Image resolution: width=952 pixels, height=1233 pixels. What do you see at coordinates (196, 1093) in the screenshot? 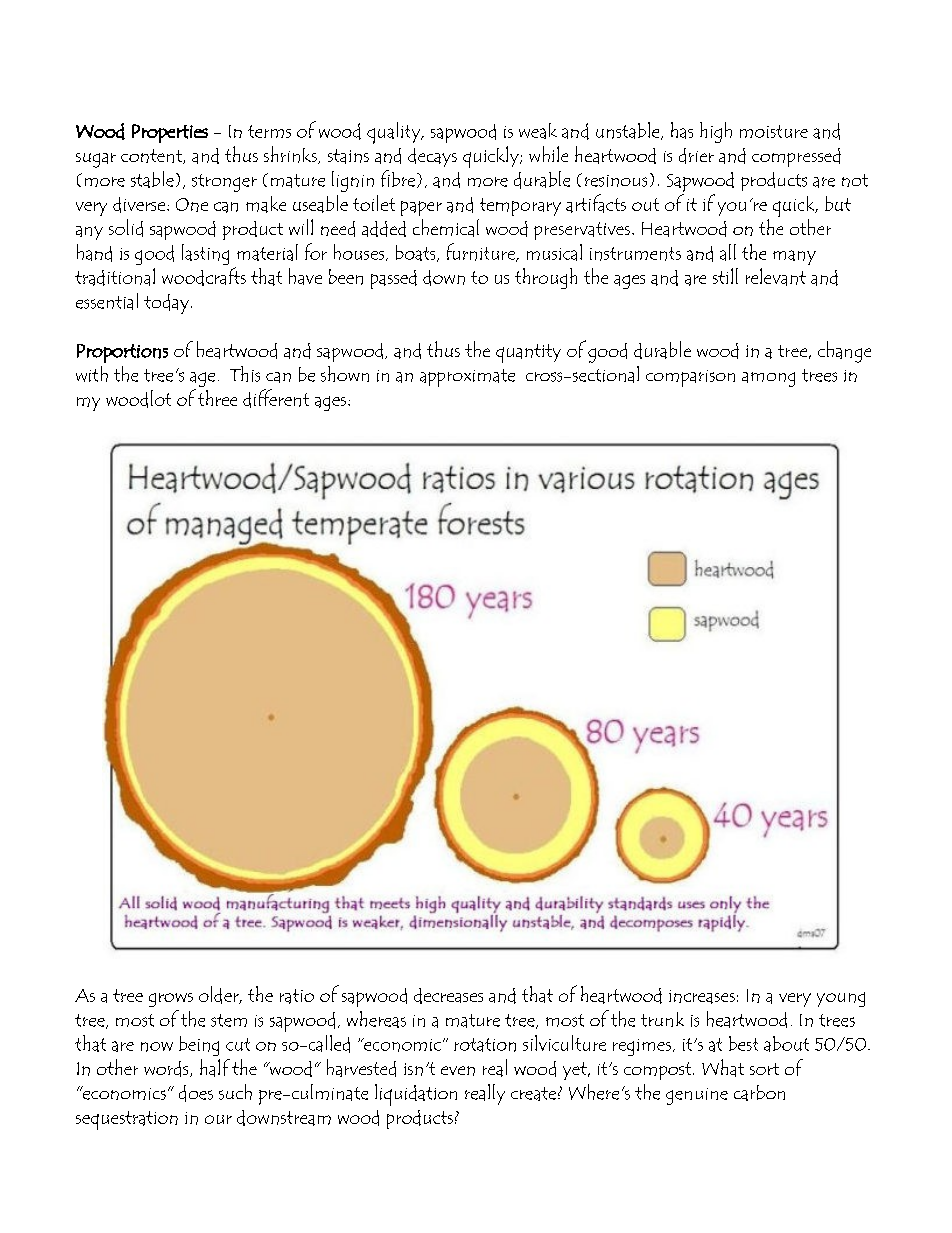
I see `does` at bounding box center [196, 1093].
